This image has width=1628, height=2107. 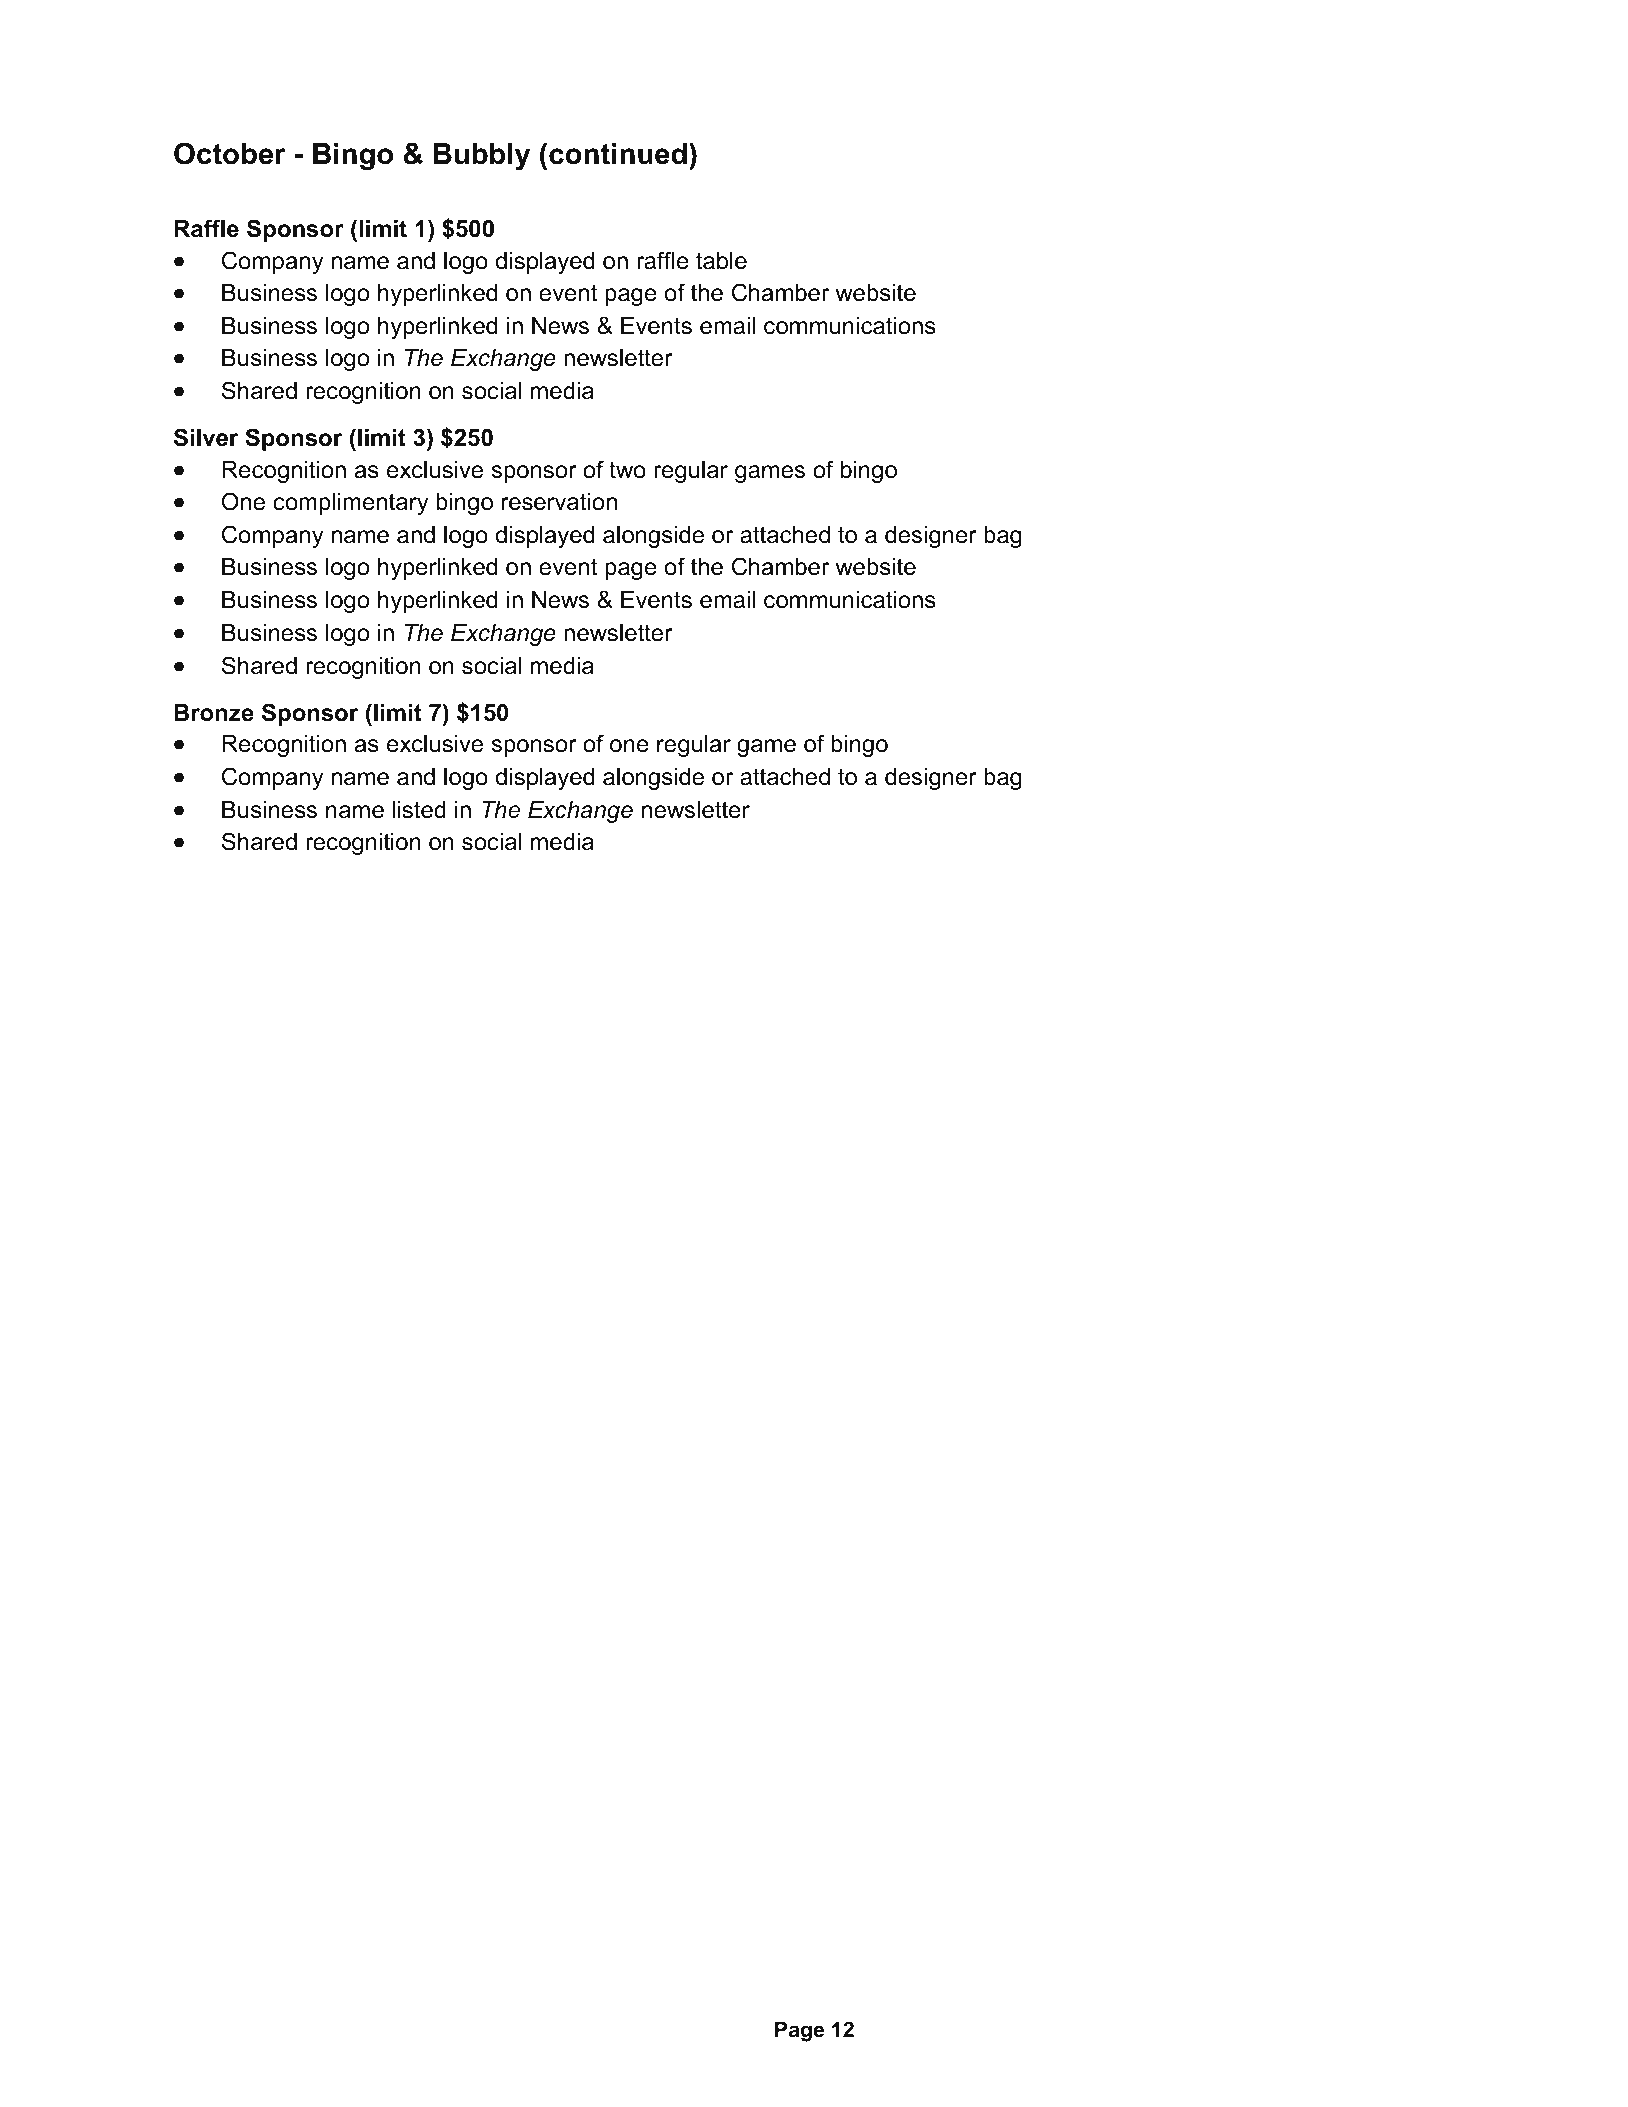 I want to click on two, so click(x=627, y=470).
